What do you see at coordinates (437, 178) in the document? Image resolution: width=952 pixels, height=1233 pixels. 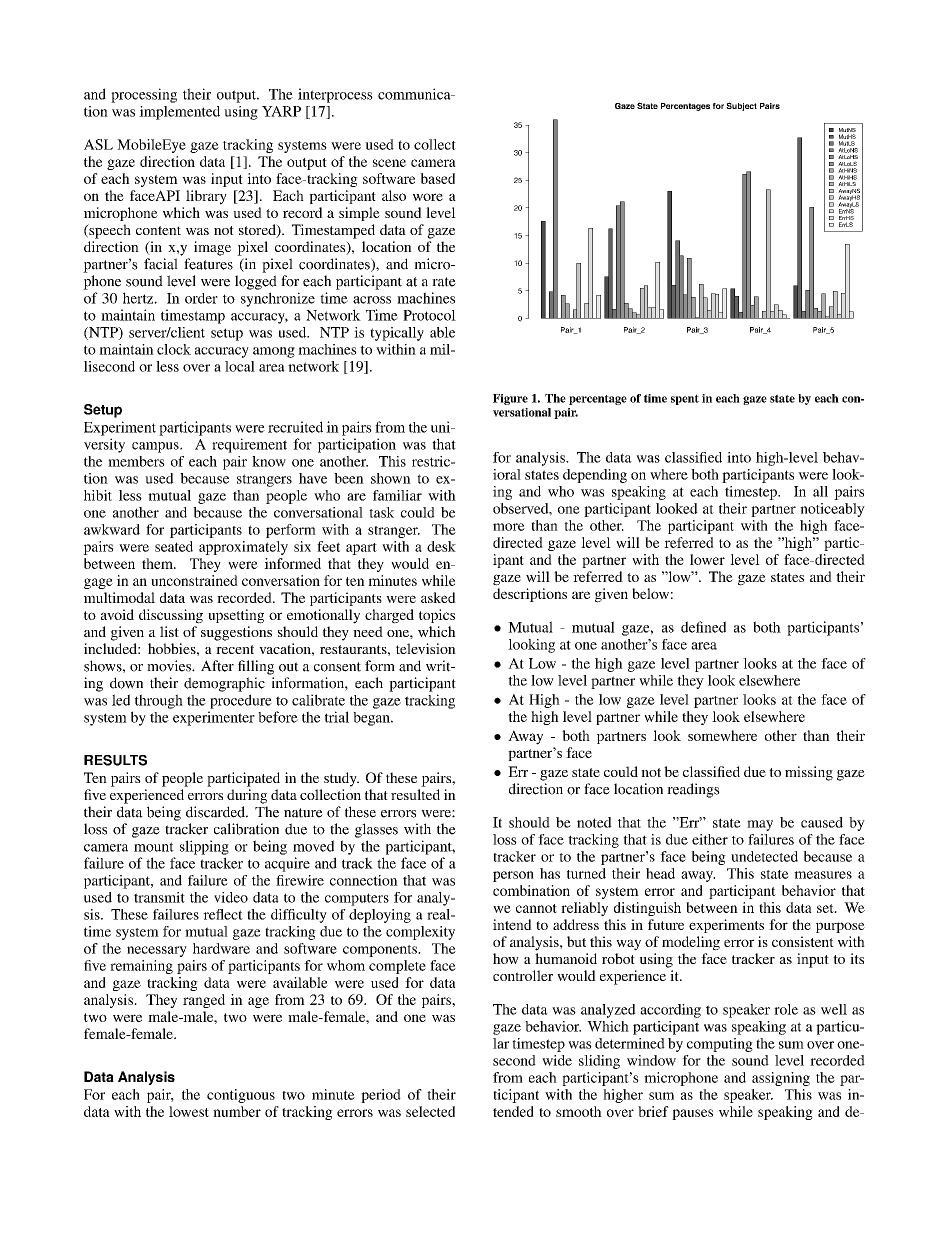 I see `based` at bounding box center [437, 178].
